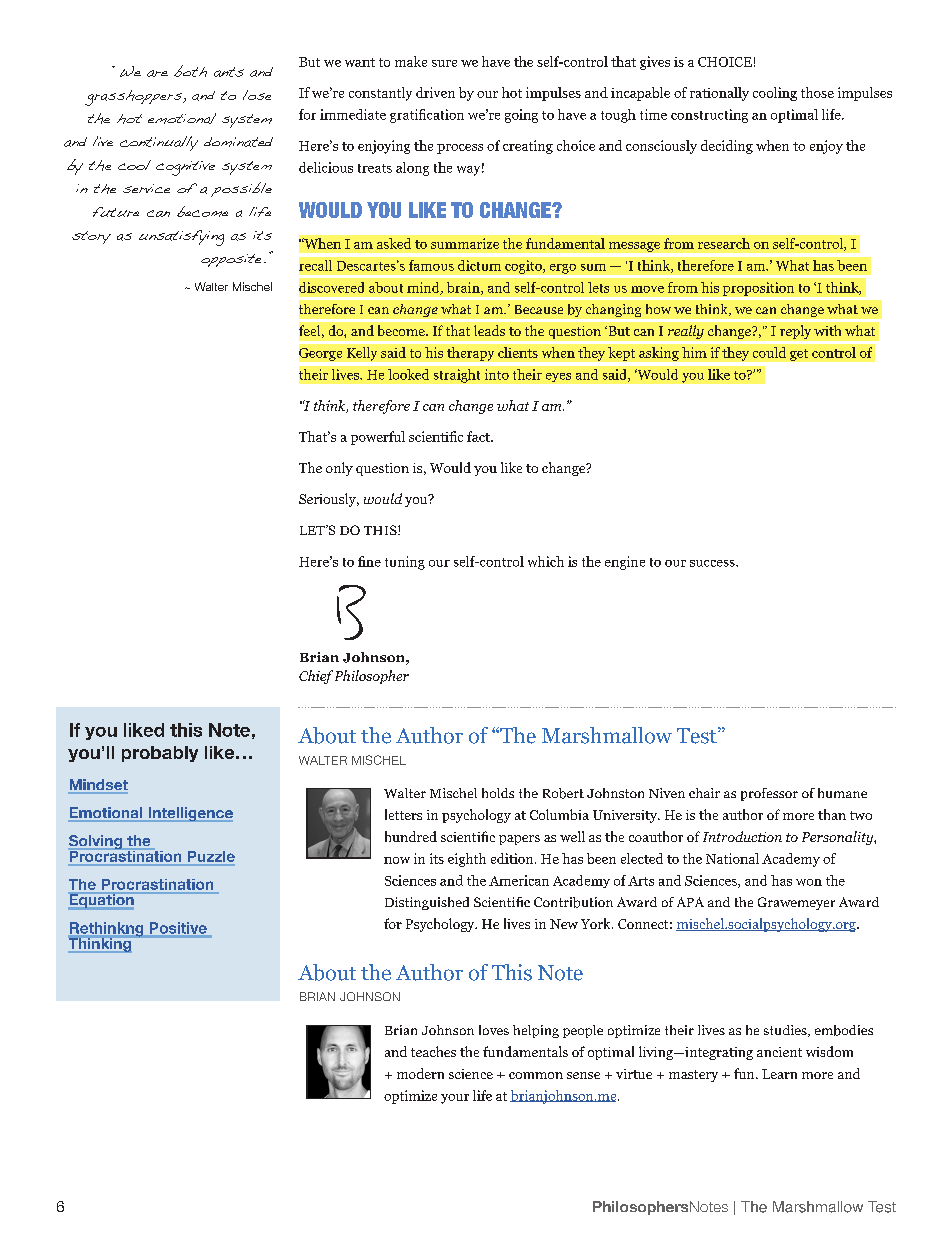 The height and width of the screenshot is (1233, 952). What do you see at coordinates (769, 352) in the screenshot?
I see `could` at bounding box center [769, 352].
